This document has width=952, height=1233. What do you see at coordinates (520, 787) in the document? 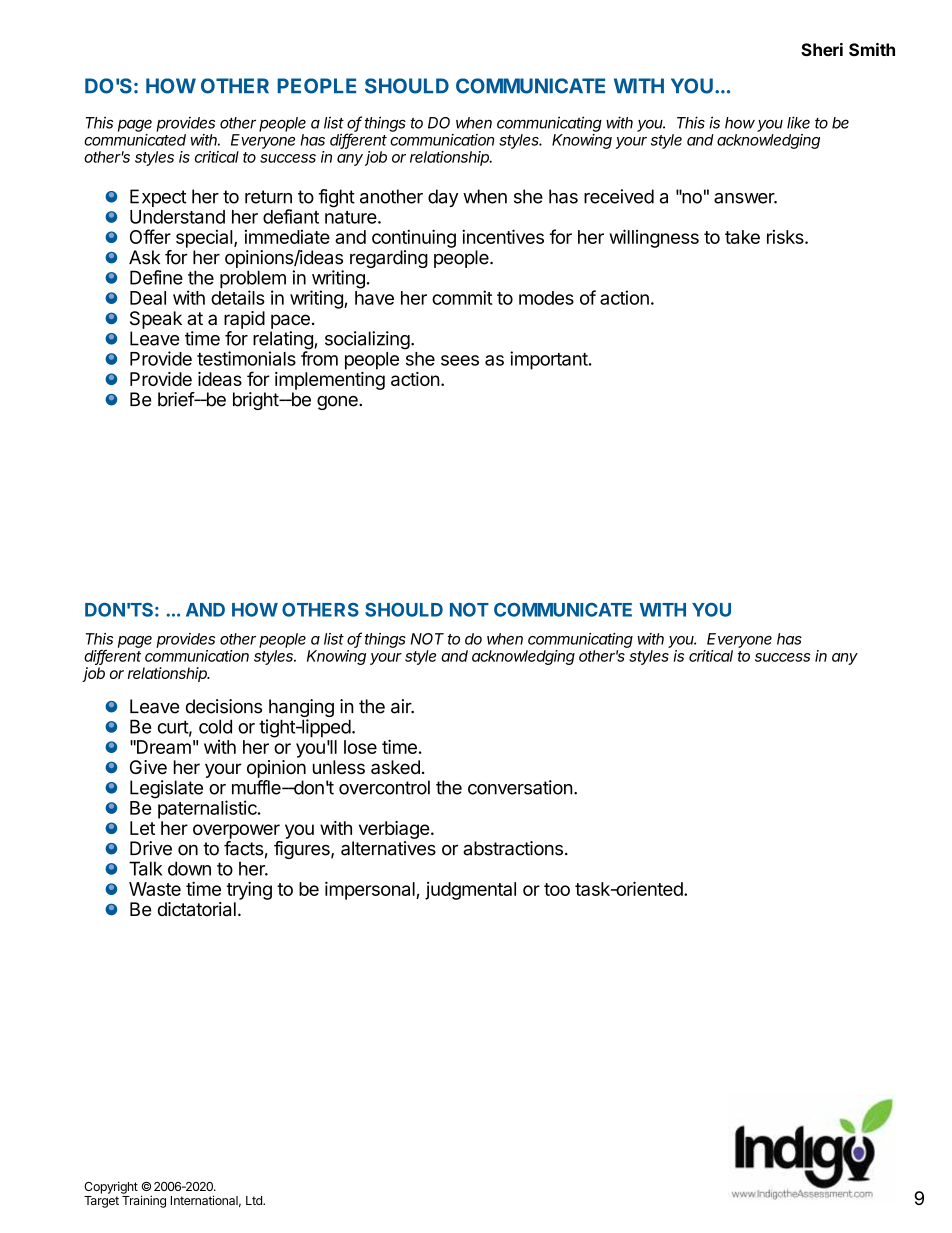
I see `conversation` at bounding box center [520, 787].
